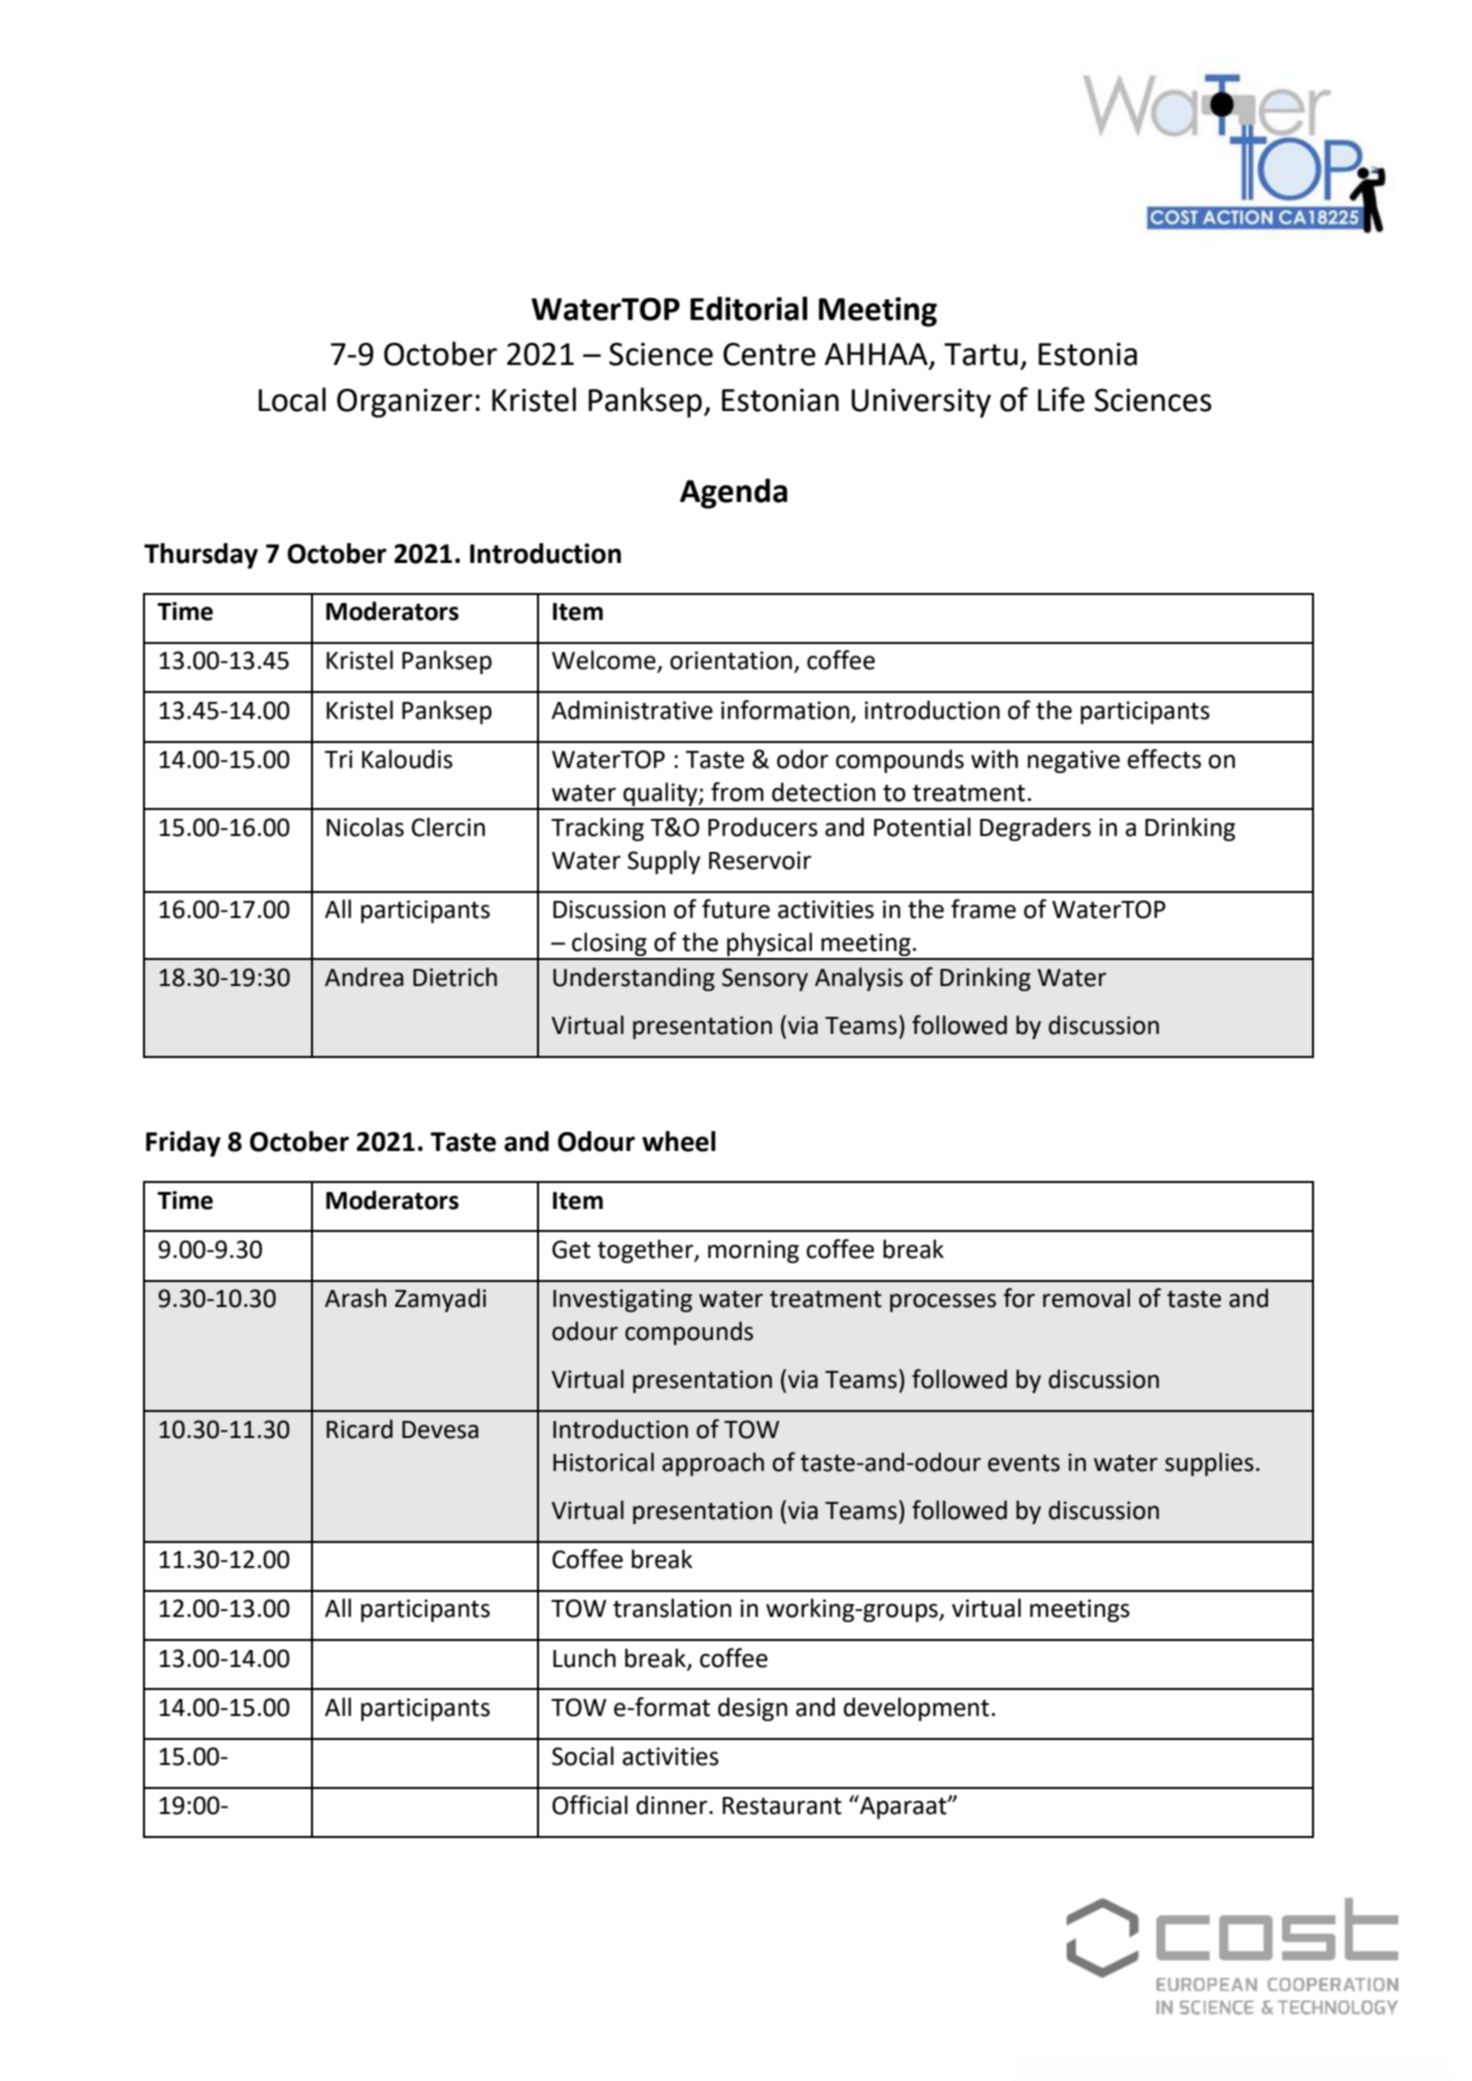  Describe the element at coordinates (1086, 1298) in the document. I see `removal` at that location.
